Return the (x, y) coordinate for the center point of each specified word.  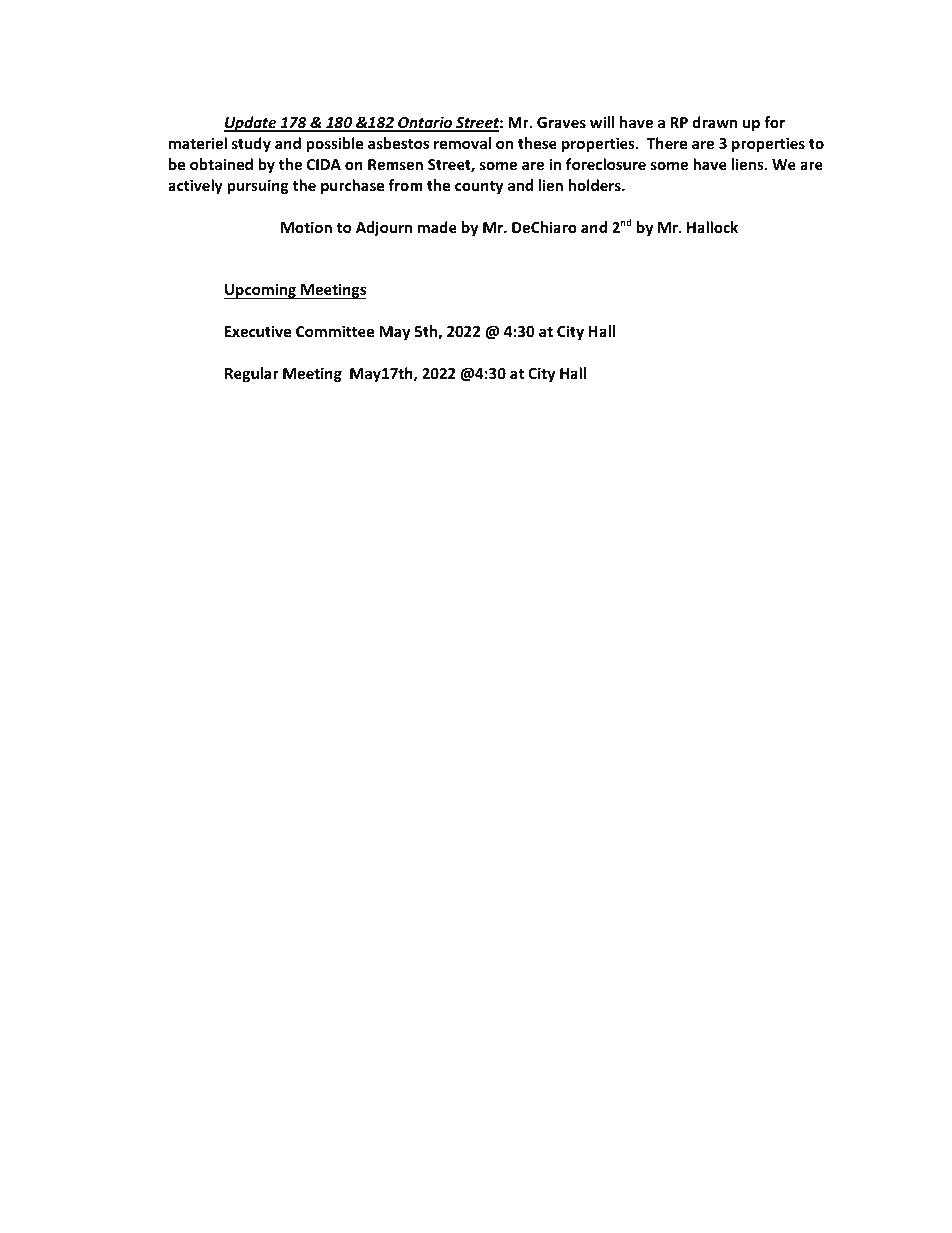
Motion (306, 227)
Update (251, 124)
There (667, 143)
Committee (335, 331)
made (437, 227)
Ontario (425, 123)
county (479, 187)
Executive (258, 331)
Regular (252, 374)
